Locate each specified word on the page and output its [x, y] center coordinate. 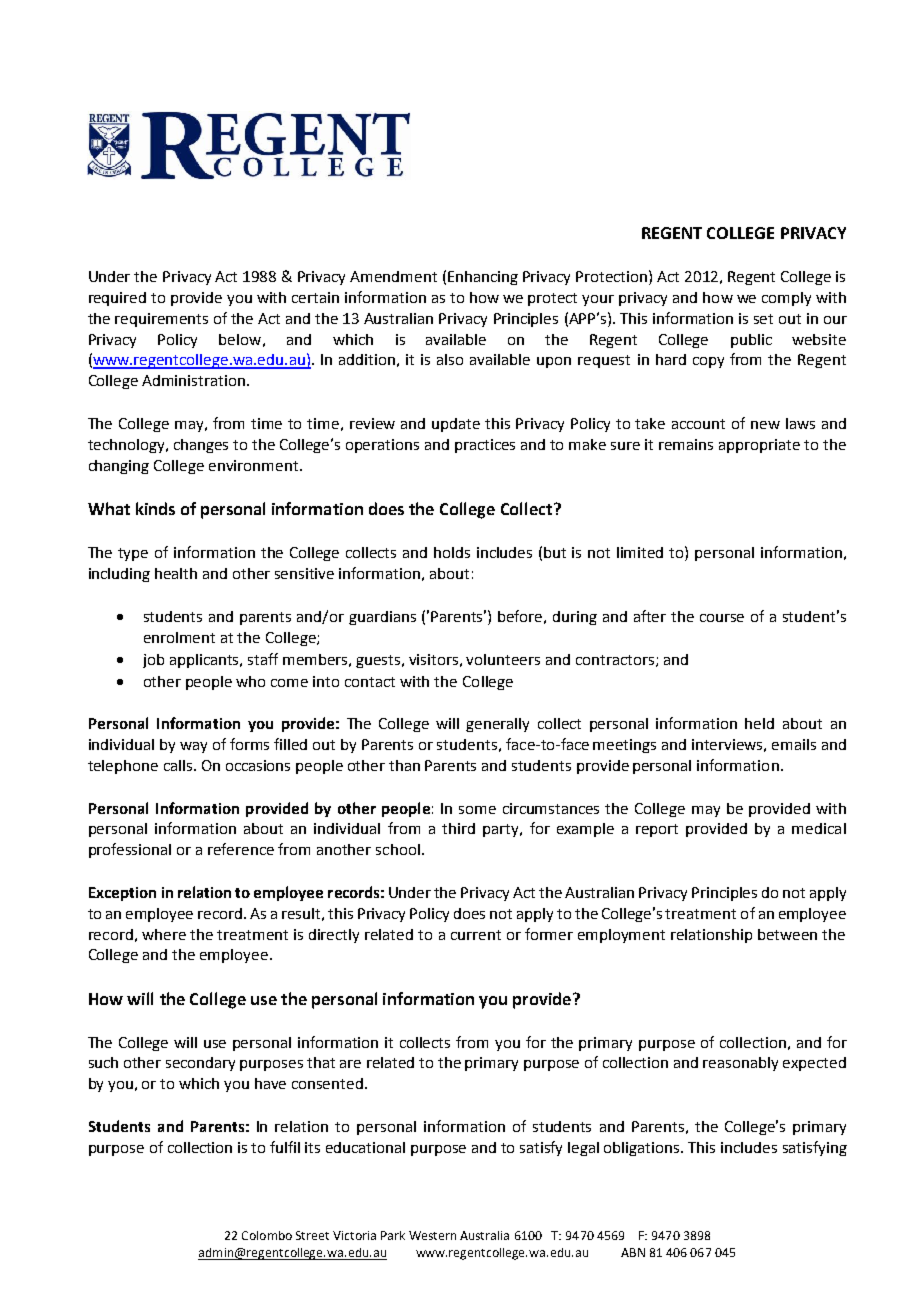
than [404, 765]
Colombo [267, 1235]
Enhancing [483, 278]
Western [432, 1235]
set [763, 319]
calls [179, 765]
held [759, 723]
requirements [161, 320]
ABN [633, 1252]
